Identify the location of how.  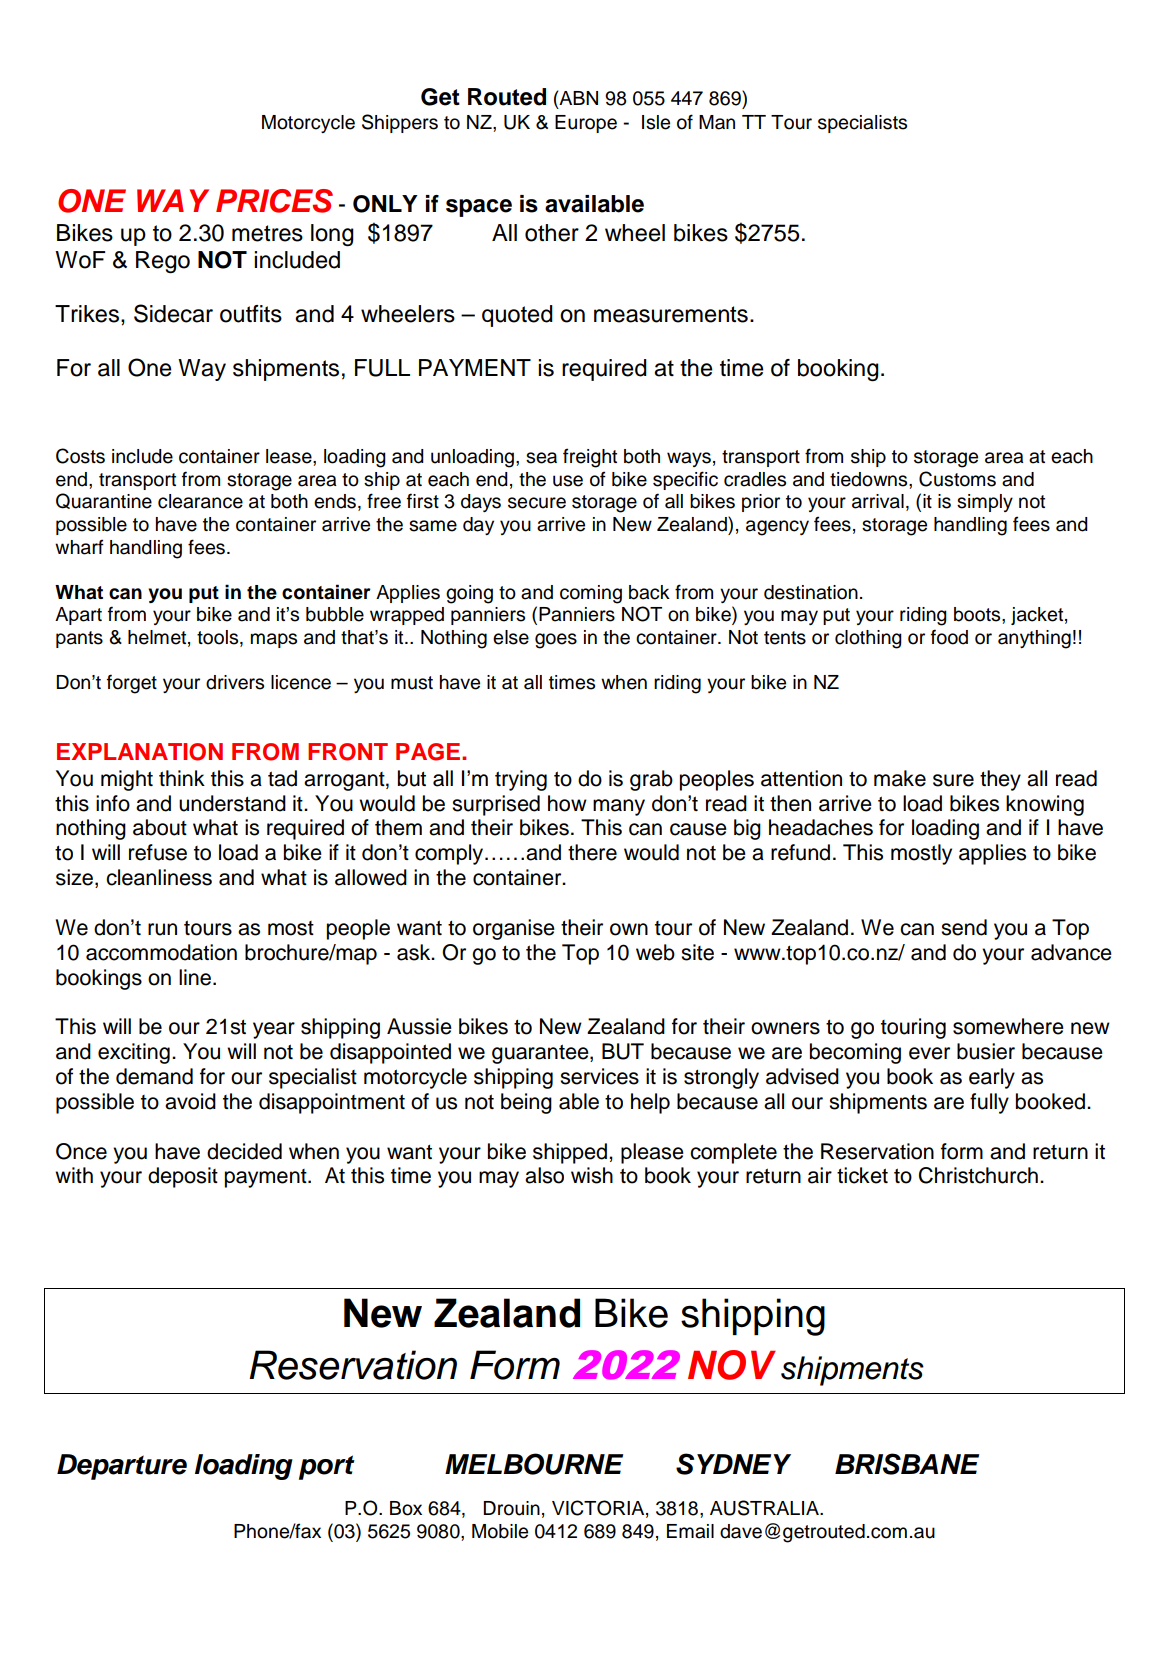
(567, 803).
